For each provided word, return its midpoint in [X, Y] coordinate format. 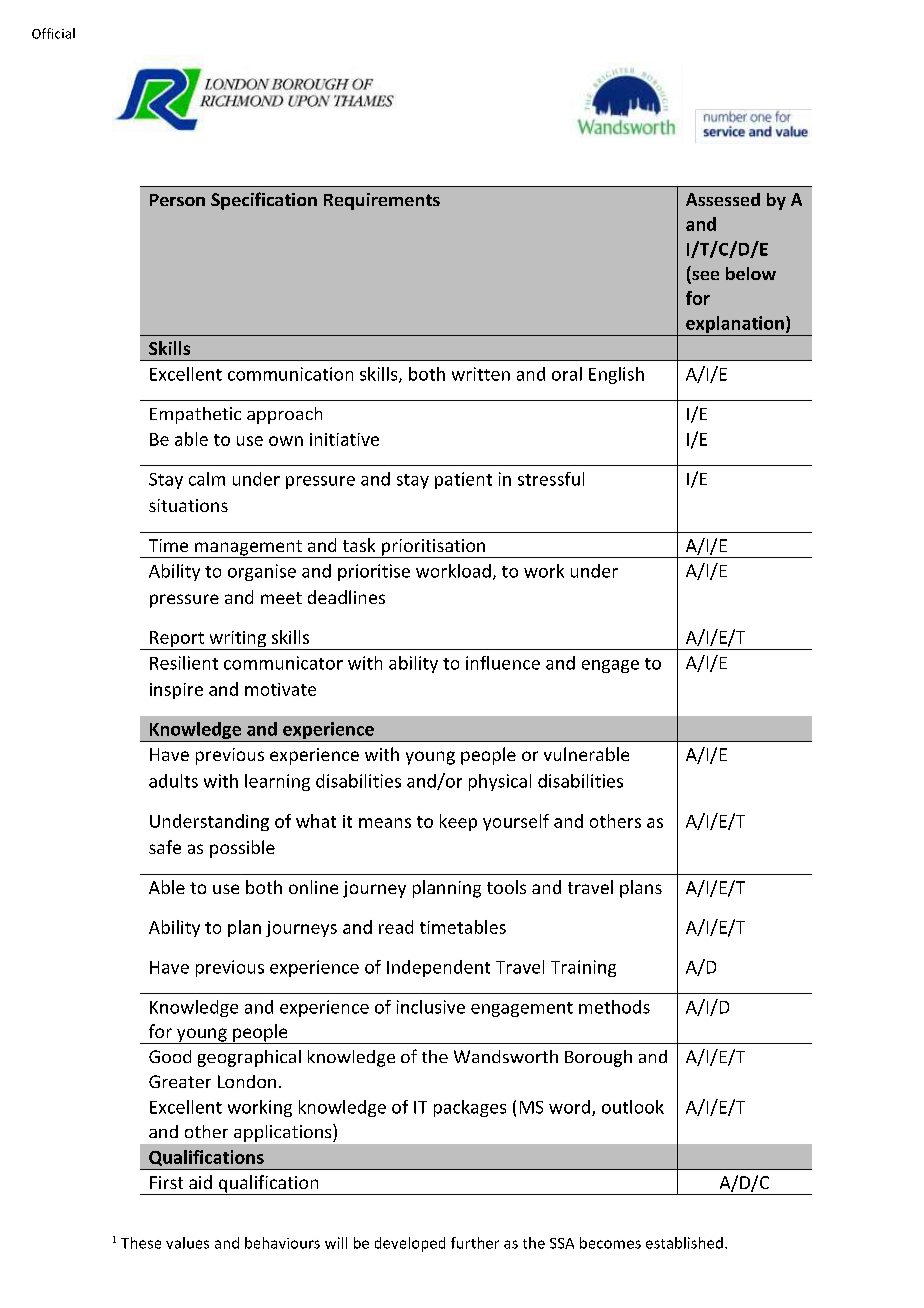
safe [165, 847]
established [684, 1243]
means [385, 823]
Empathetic [195, 415]
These [141, 1243]
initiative [344, 439]
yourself [516, 822]
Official [53, 33]
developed [410, 1244]
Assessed [723, 199]
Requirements [382, 201]
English [616, 375]
